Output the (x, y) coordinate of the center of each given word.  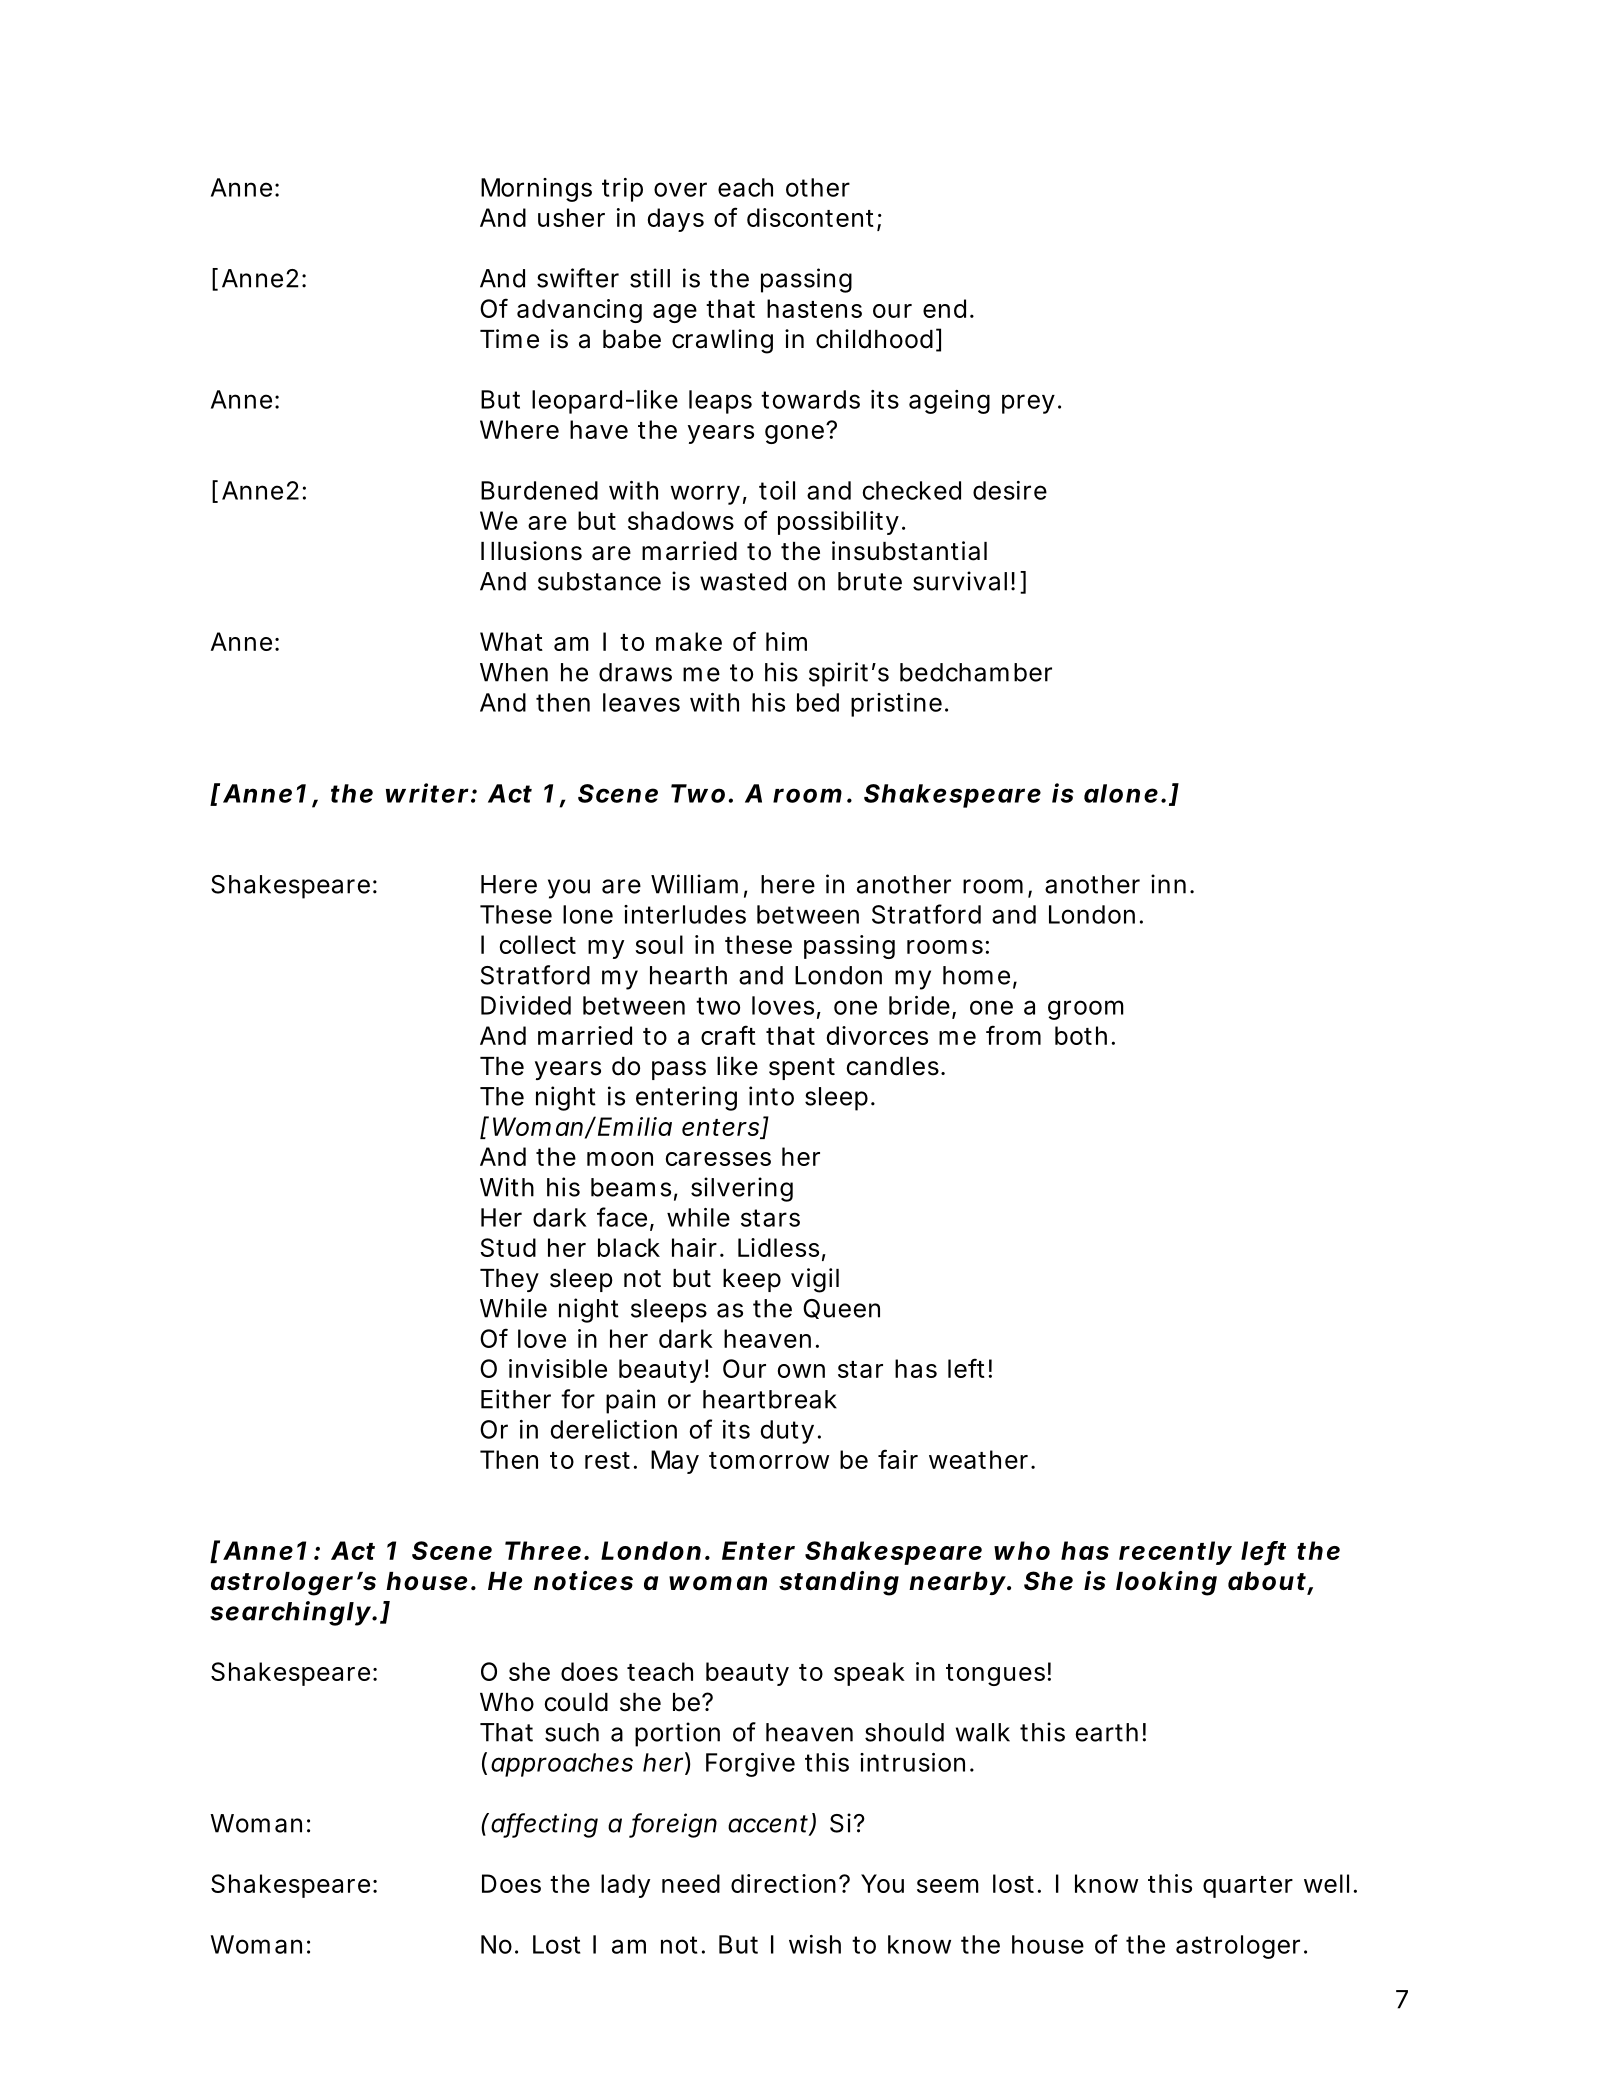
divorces (877, 1035)
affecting (544, 1825)
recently (1175, 1553)
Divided (526, 1005)
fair (898, 1459)
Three (543, 1550)
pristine (896, 705)
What (511, 641)
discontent (812, 219)
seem (948, 1886)
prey (1028, 404)
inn (1168, 884)
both (1081, 1035)
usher (571, 217)
